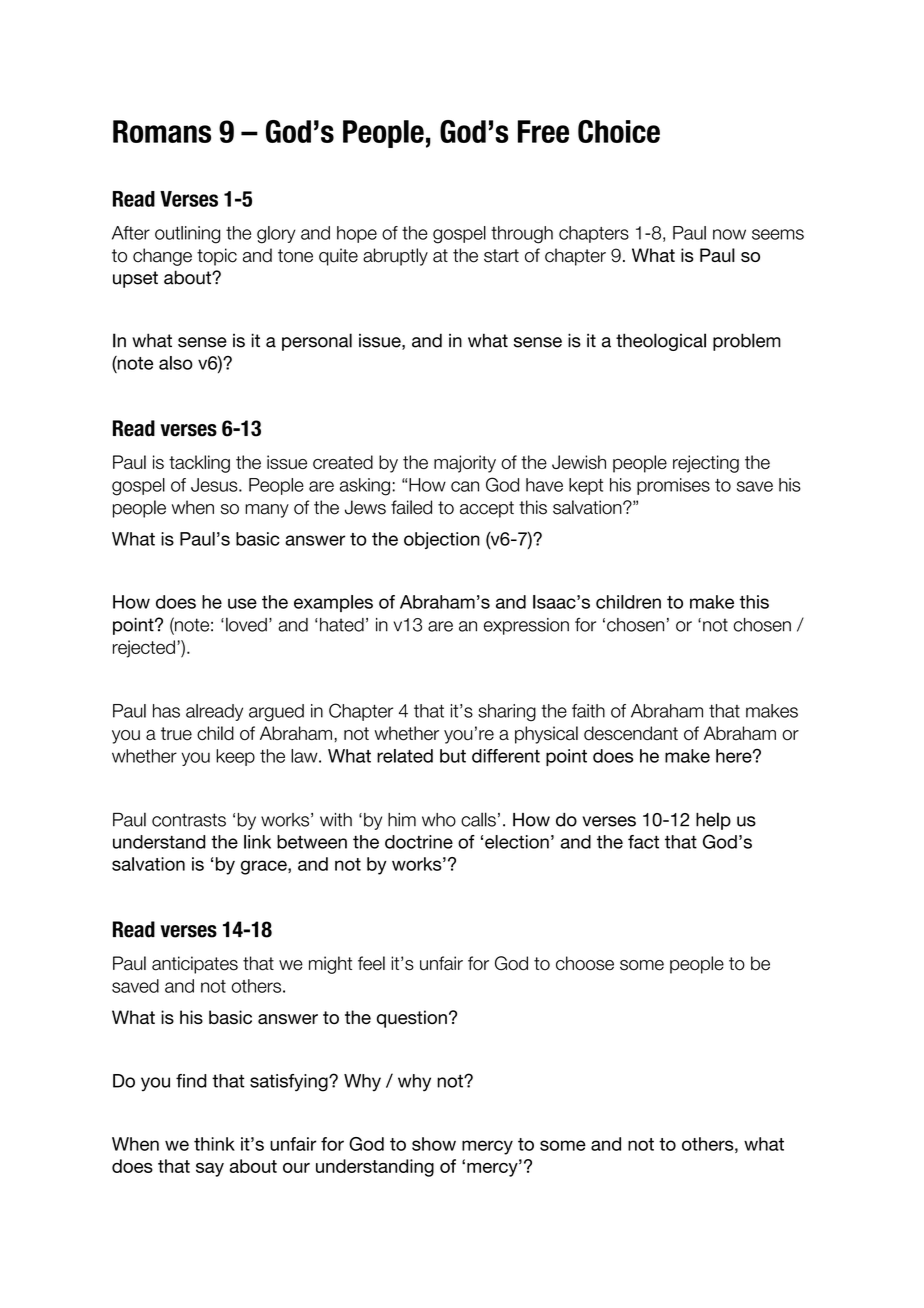 This image has width=924, height=1308. Describe the element at coordinates (246, 624) in the image. I see `loved` at that location.
